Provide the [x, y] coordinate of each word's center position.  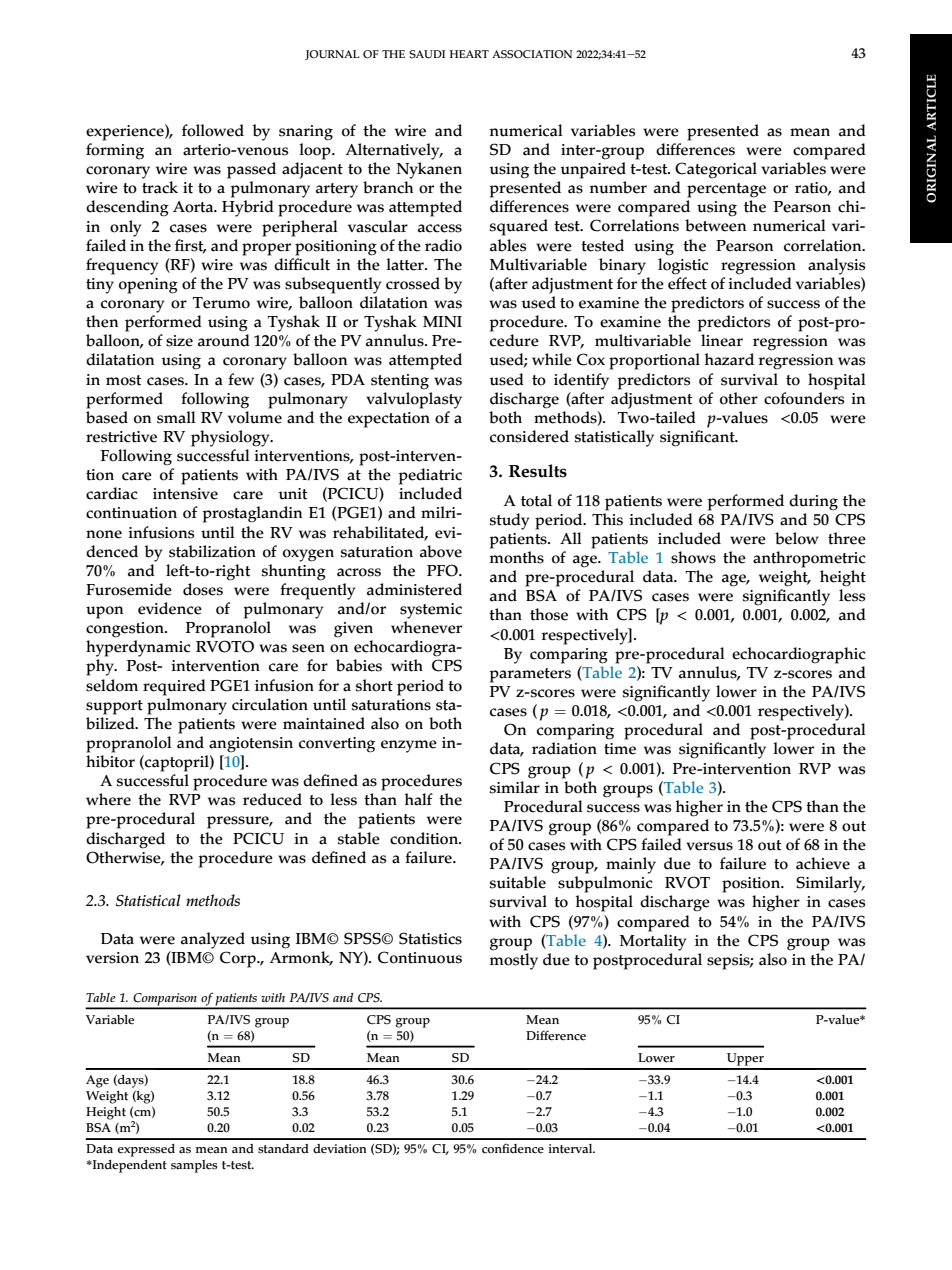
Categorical [716, 170]
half [419, 799]
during [813, 502]
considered [529, 436]
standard [283, 1149]
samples [194, 1166]
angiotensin [251, 745]
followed [213, 130]
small [176, 417]
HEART [469, 54]
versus [709, 846]
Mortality [653, 942]
